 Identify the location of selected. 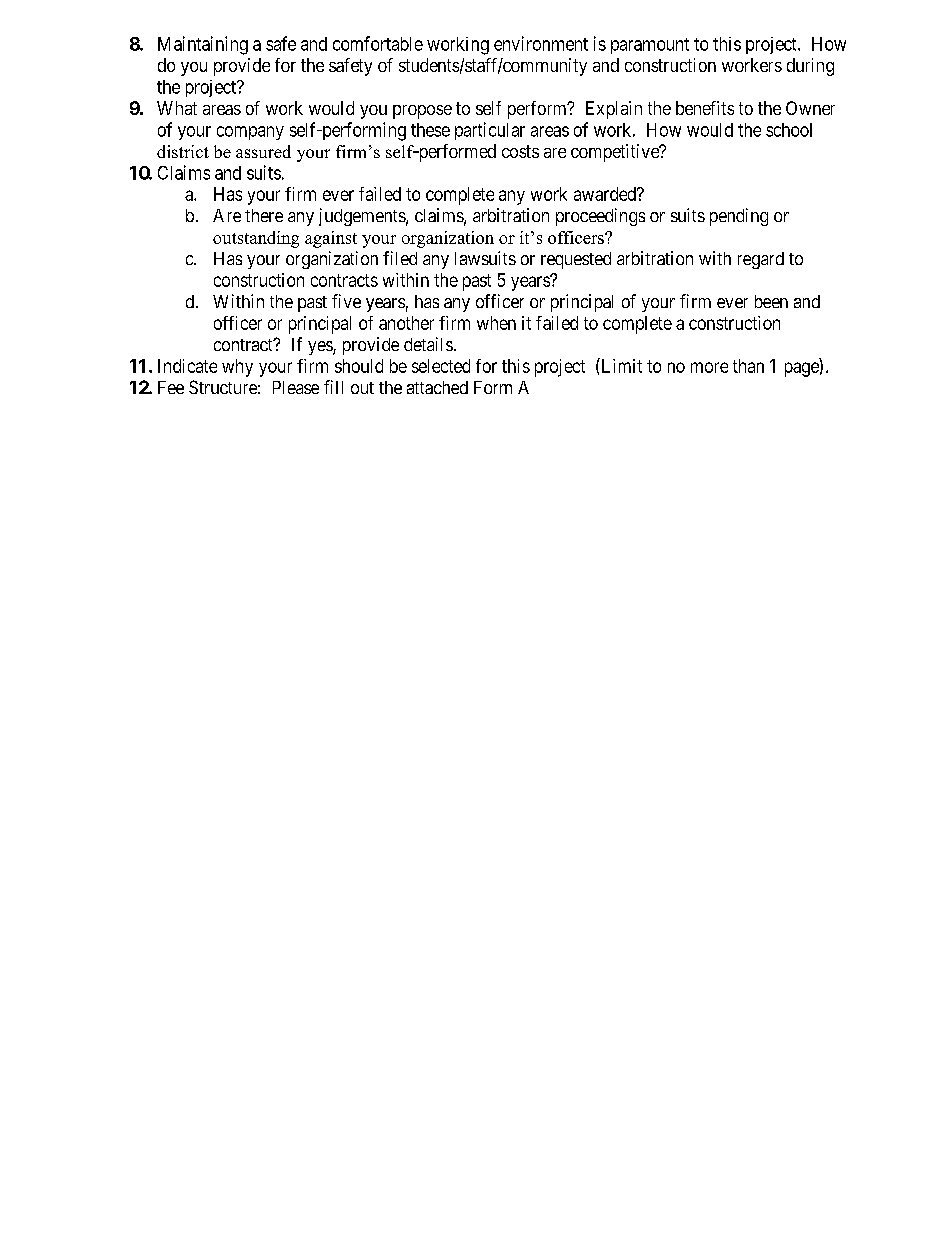
(441, 366).
